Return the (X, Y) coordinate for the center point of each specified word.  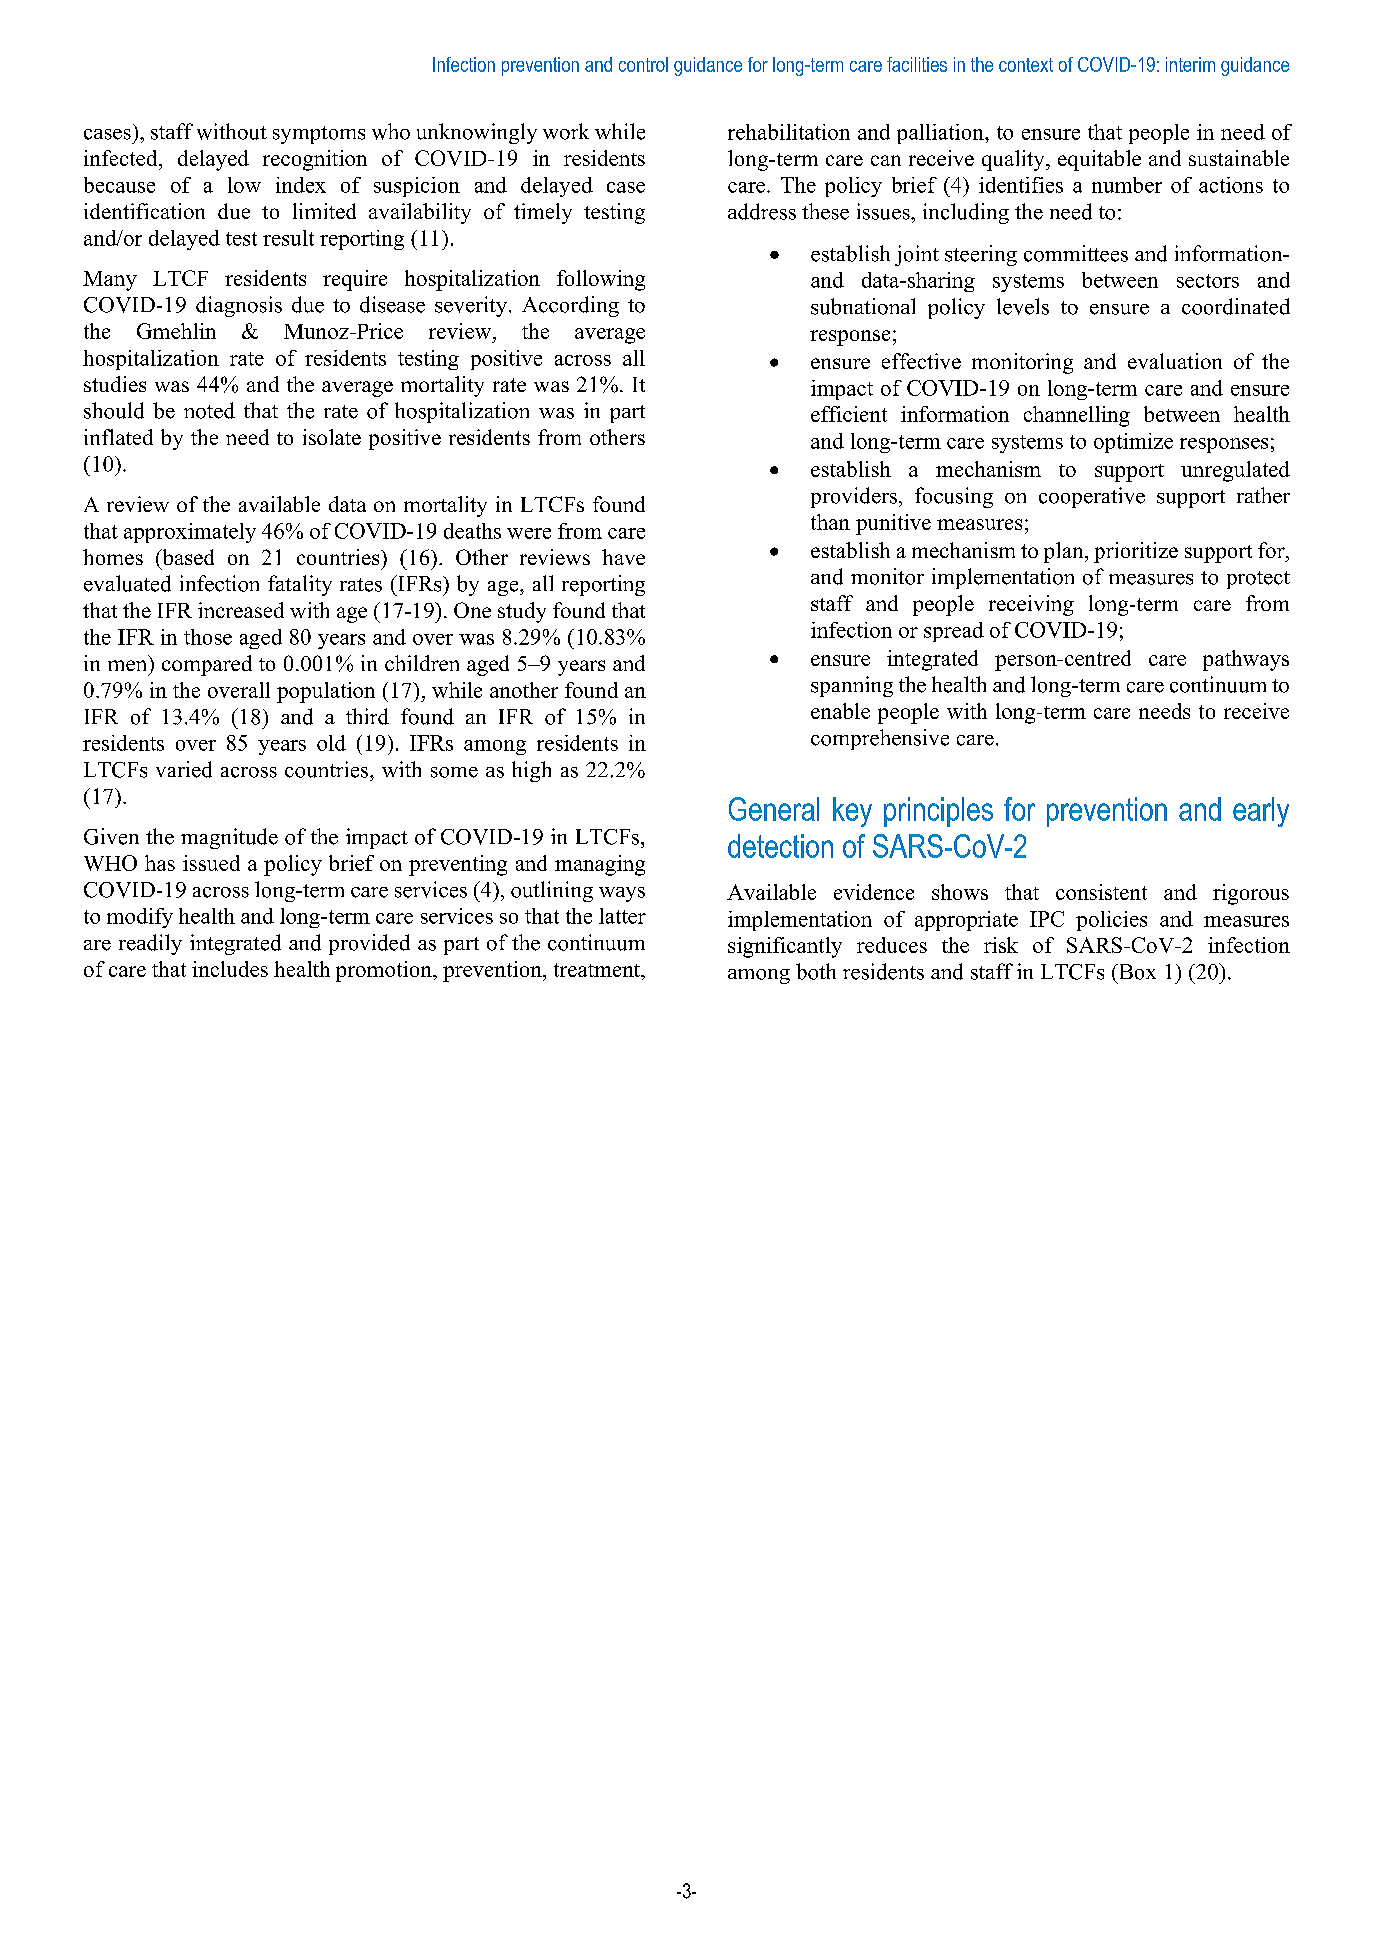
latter (622, 916)
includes (230, 969)
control (643, 64)
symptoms (319, 135)
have (623, 557)
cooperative (1092, 497)
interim (1190, 64)
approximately (190, 533)
